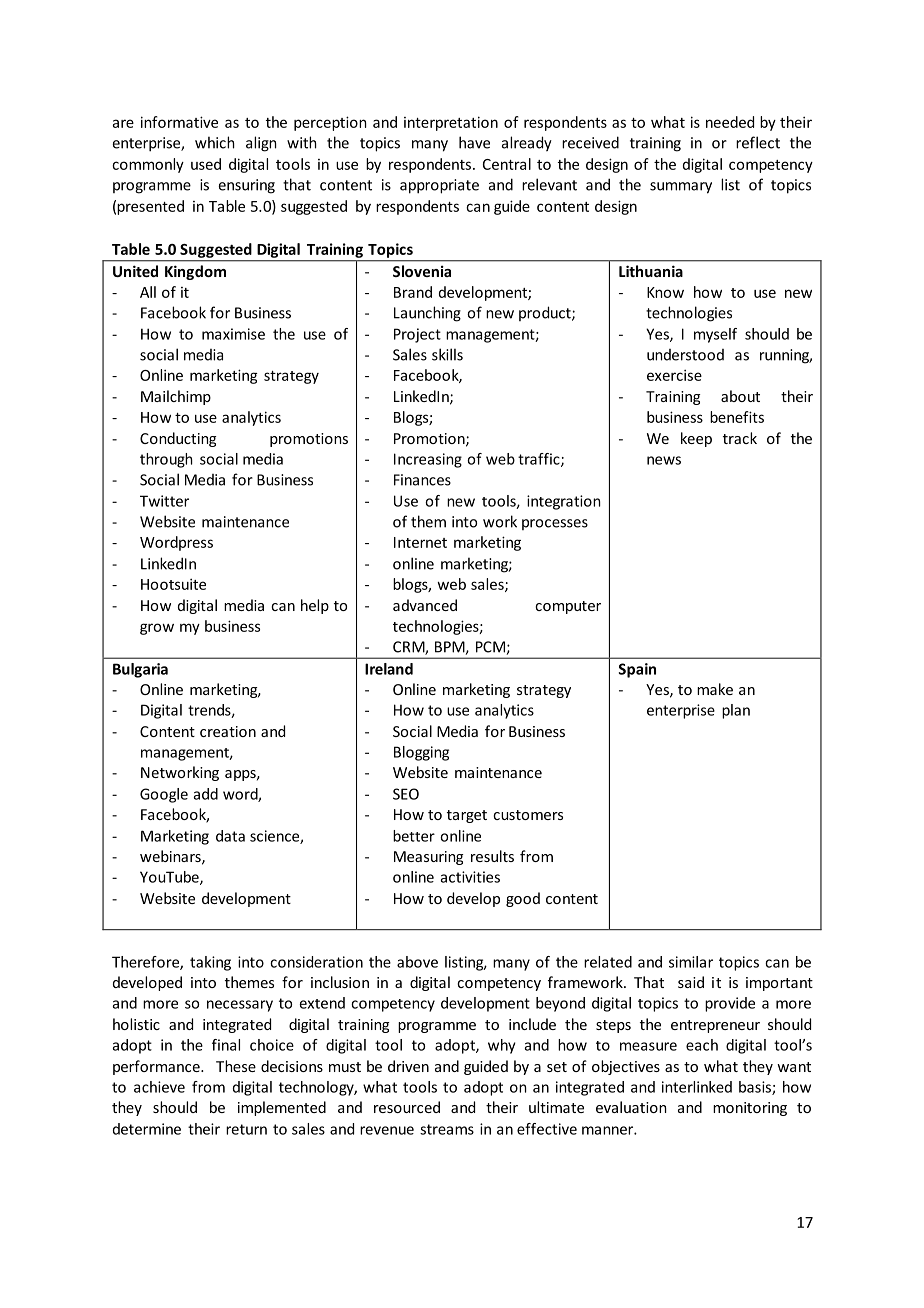 The image size is (924, 1308). I want to click on make, so click(715, 689).
